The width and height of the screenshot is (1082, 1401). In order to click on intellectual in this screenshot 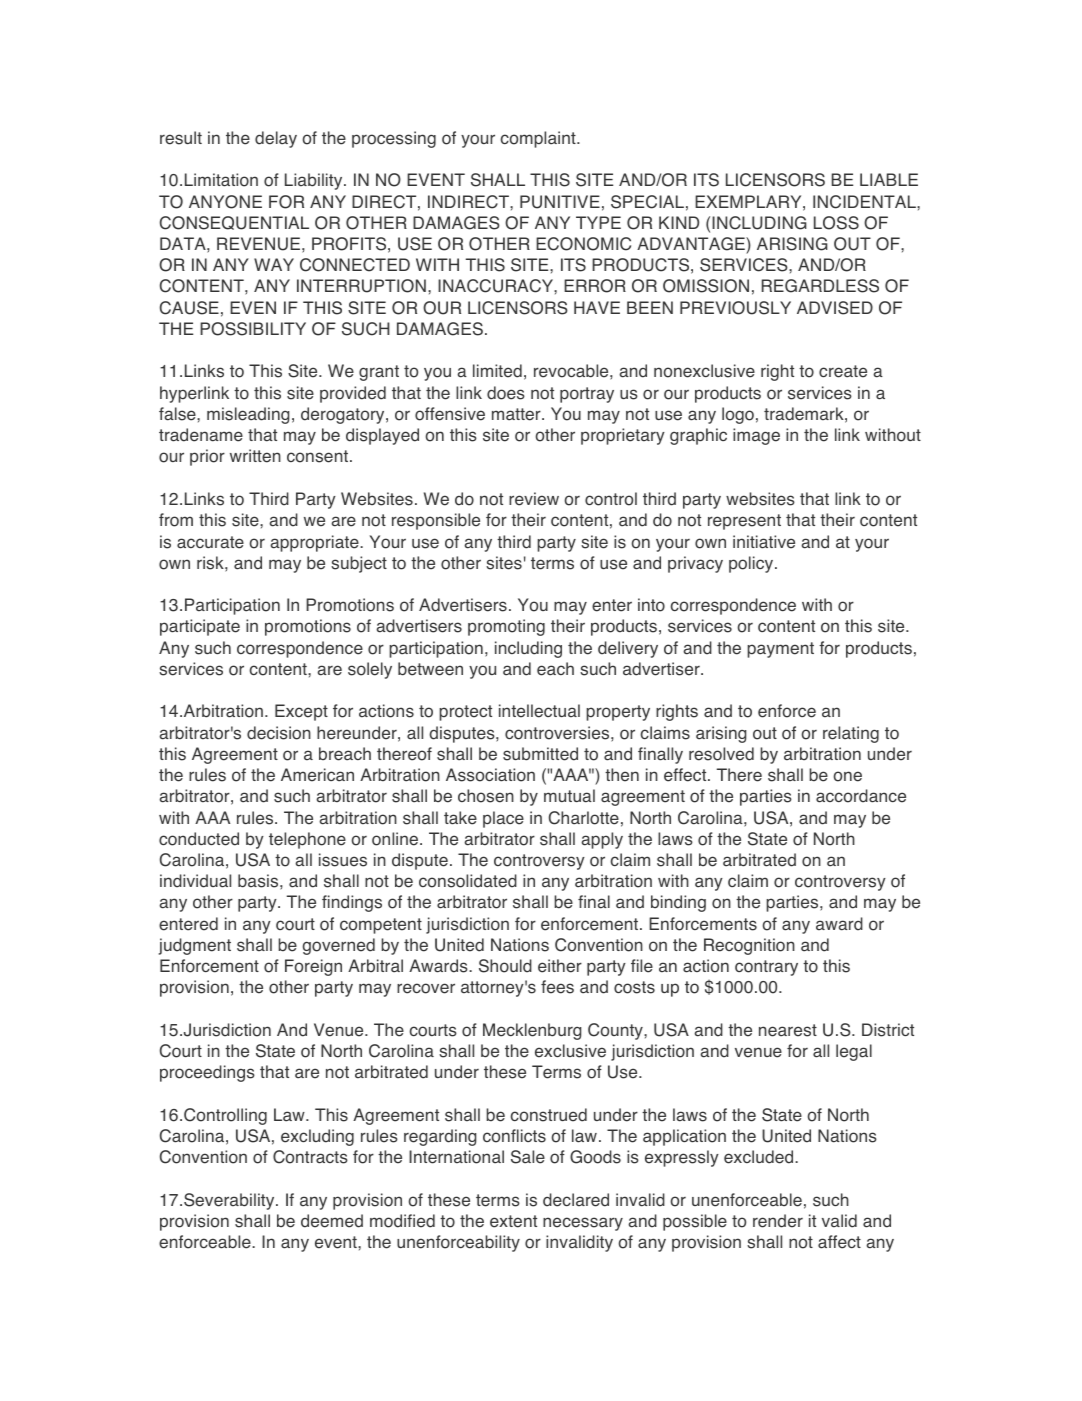, I will do `click(539, 711)`.
